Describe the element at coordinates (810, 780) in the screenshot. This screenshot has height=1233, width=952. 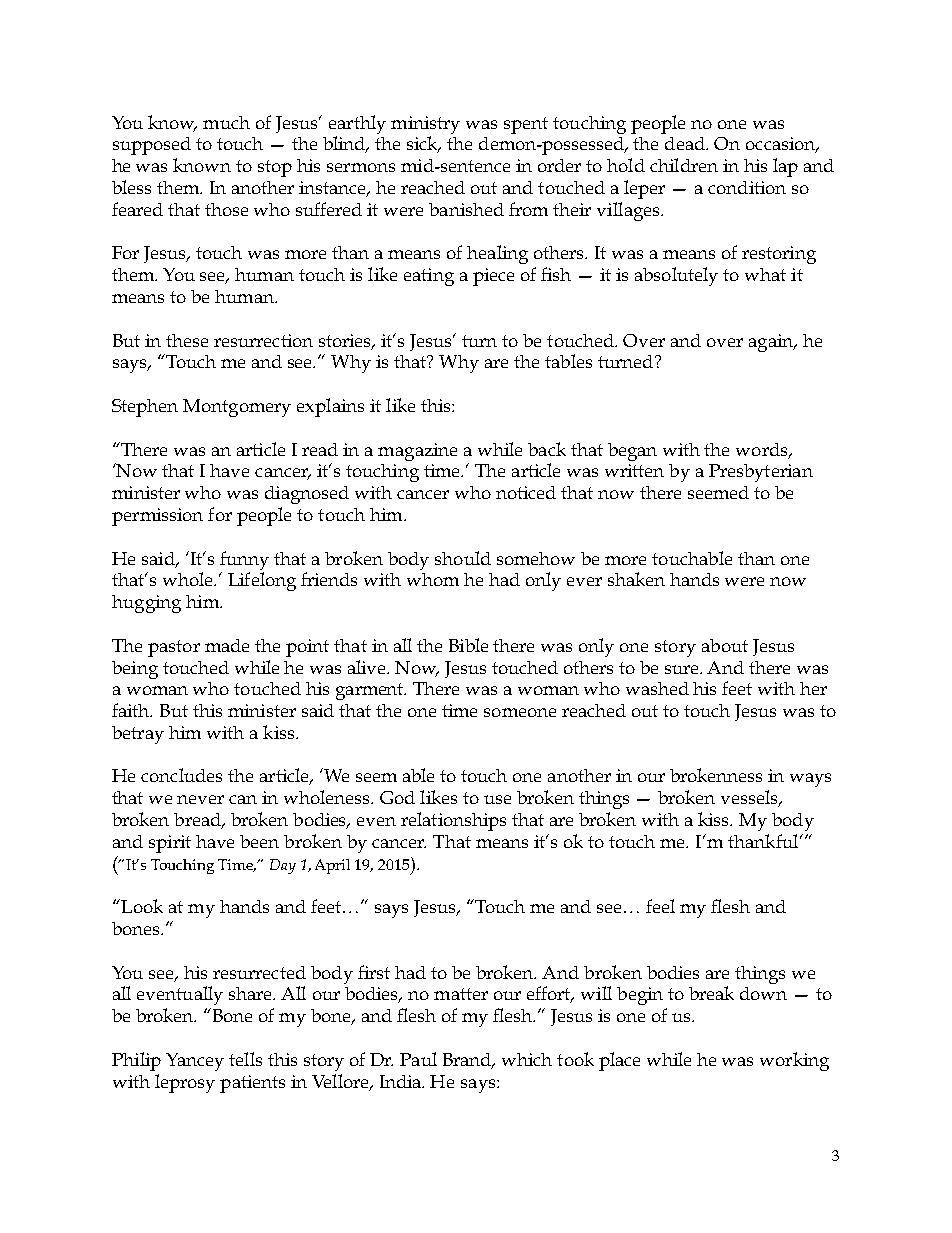
I see `ways` at that location.
